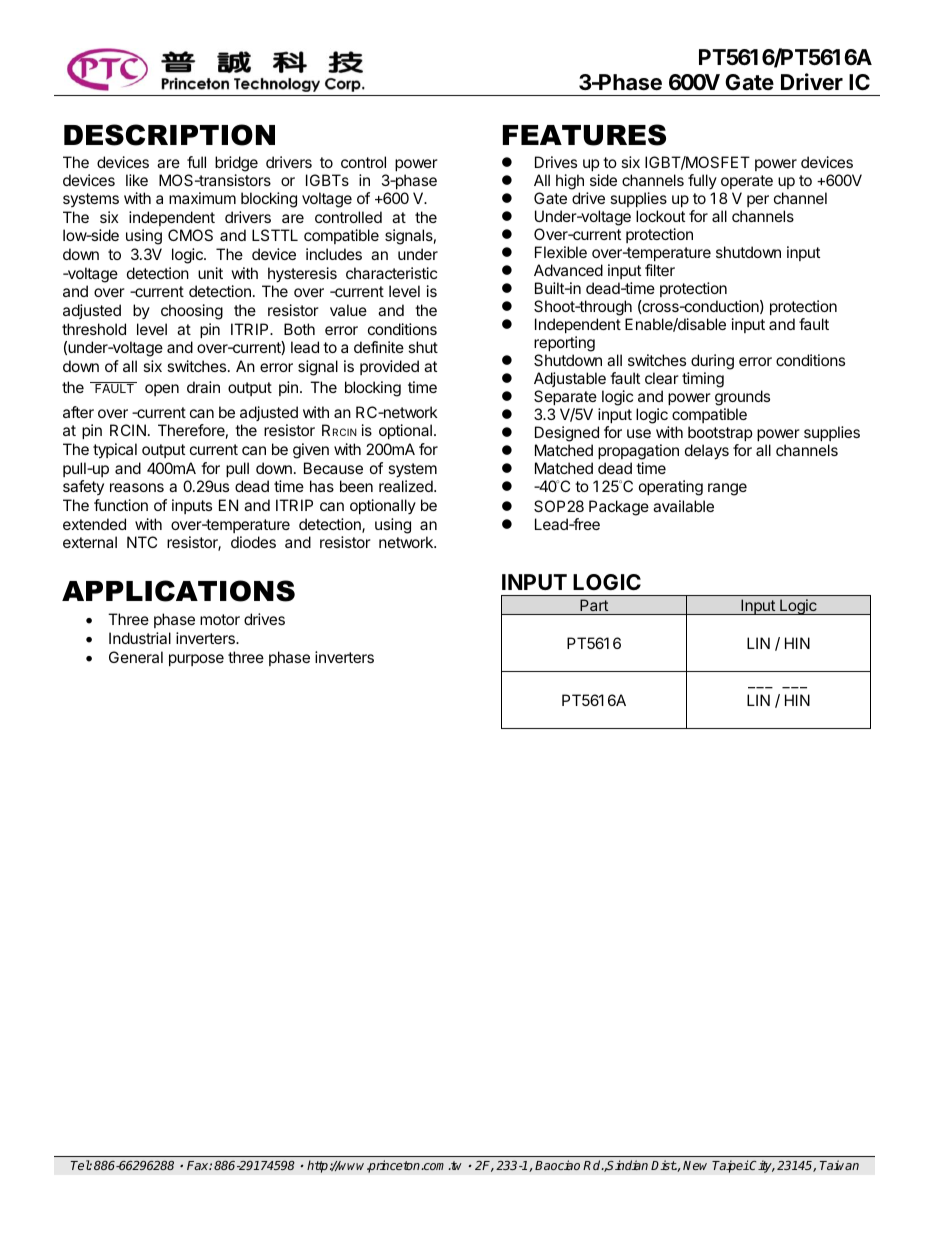  What do you see at coordinates (389, 367) in the page?
I see `provided` at bounding box center [389, 367].
